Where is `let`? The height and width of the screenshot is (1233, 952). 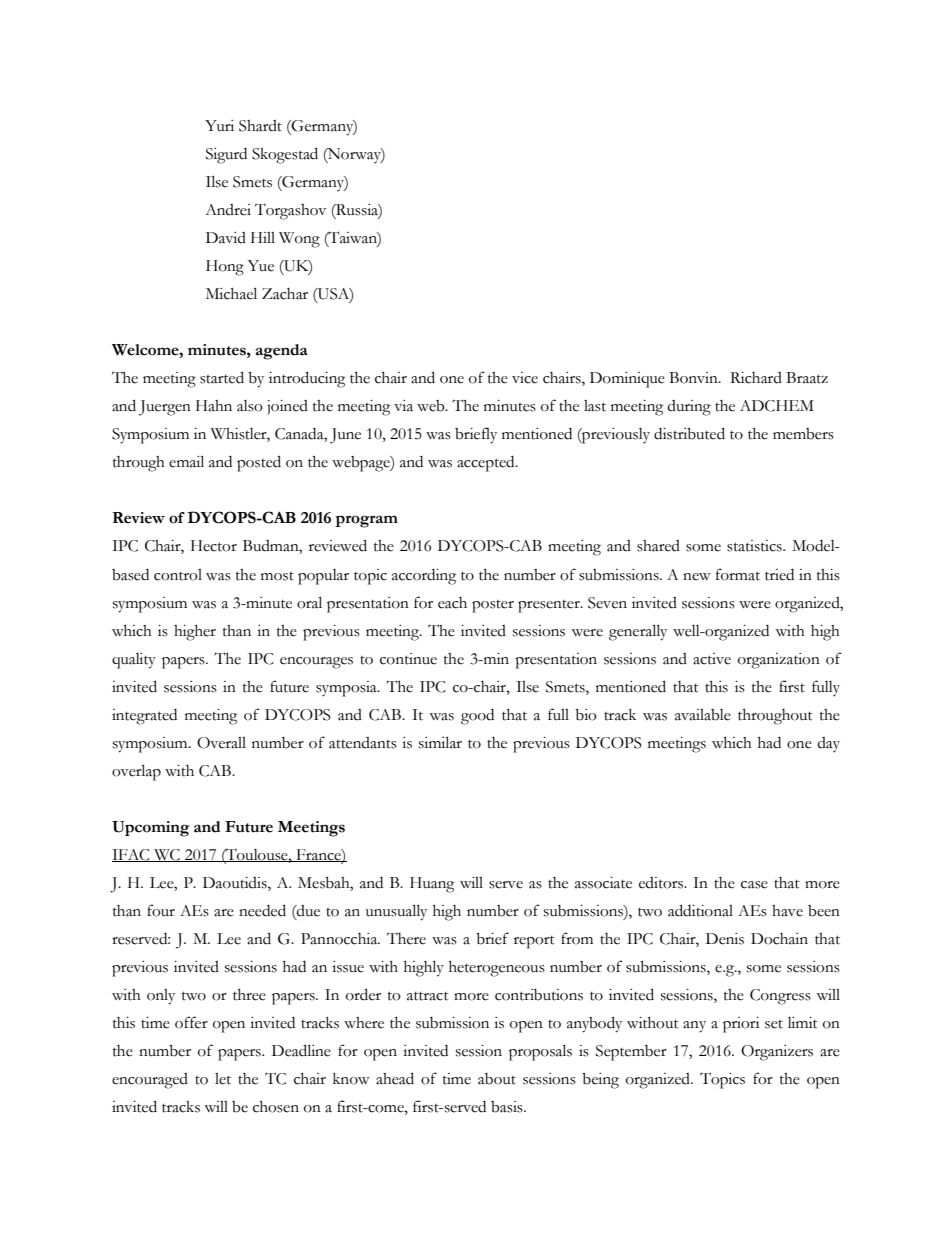
let is located at coordinates (223, 1079).
